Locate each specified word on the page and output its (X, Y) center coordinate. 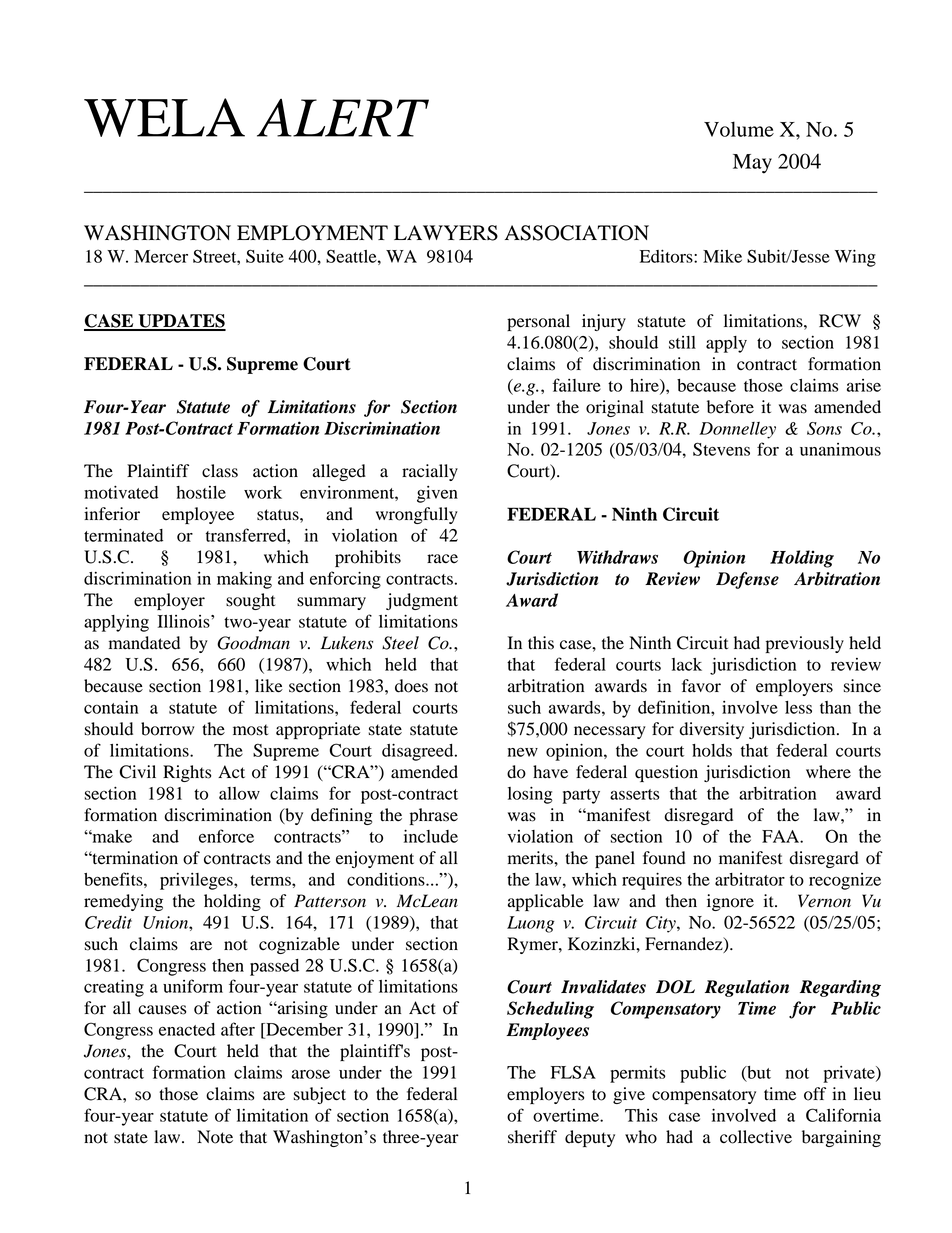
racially (430, 472)
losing (530, 795)
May (752, 164)
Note (215, 1137)
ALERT (343, 118)
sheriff (532, 1137)
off (815, 1094)
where (828, 772)
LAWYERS (446, 233)
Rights (187, 773)
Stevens (721, 449)
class (220, 471)
